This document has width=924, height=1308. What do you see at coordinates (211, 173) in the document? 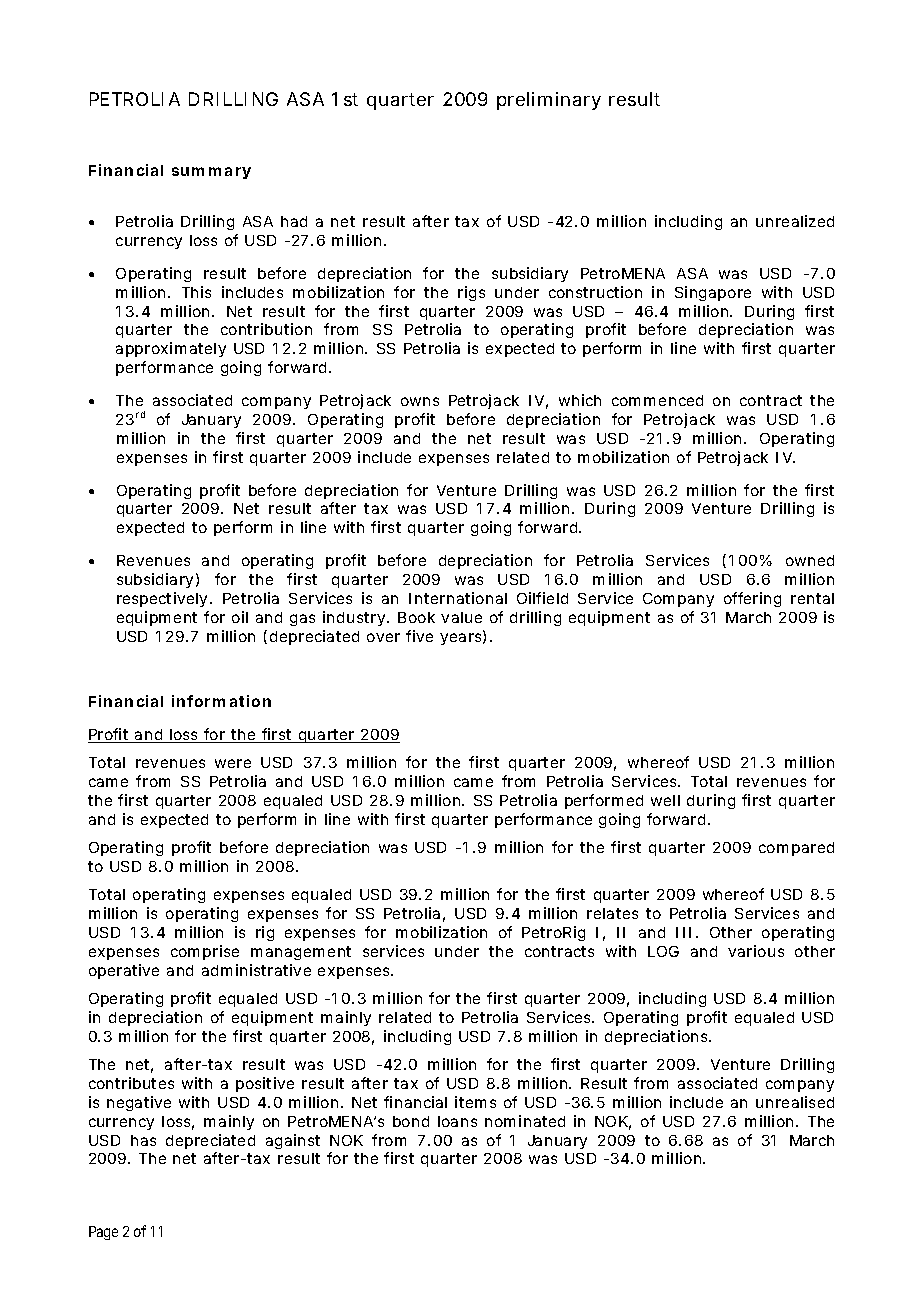
I see `summary` at bounding box center [211, 173].
